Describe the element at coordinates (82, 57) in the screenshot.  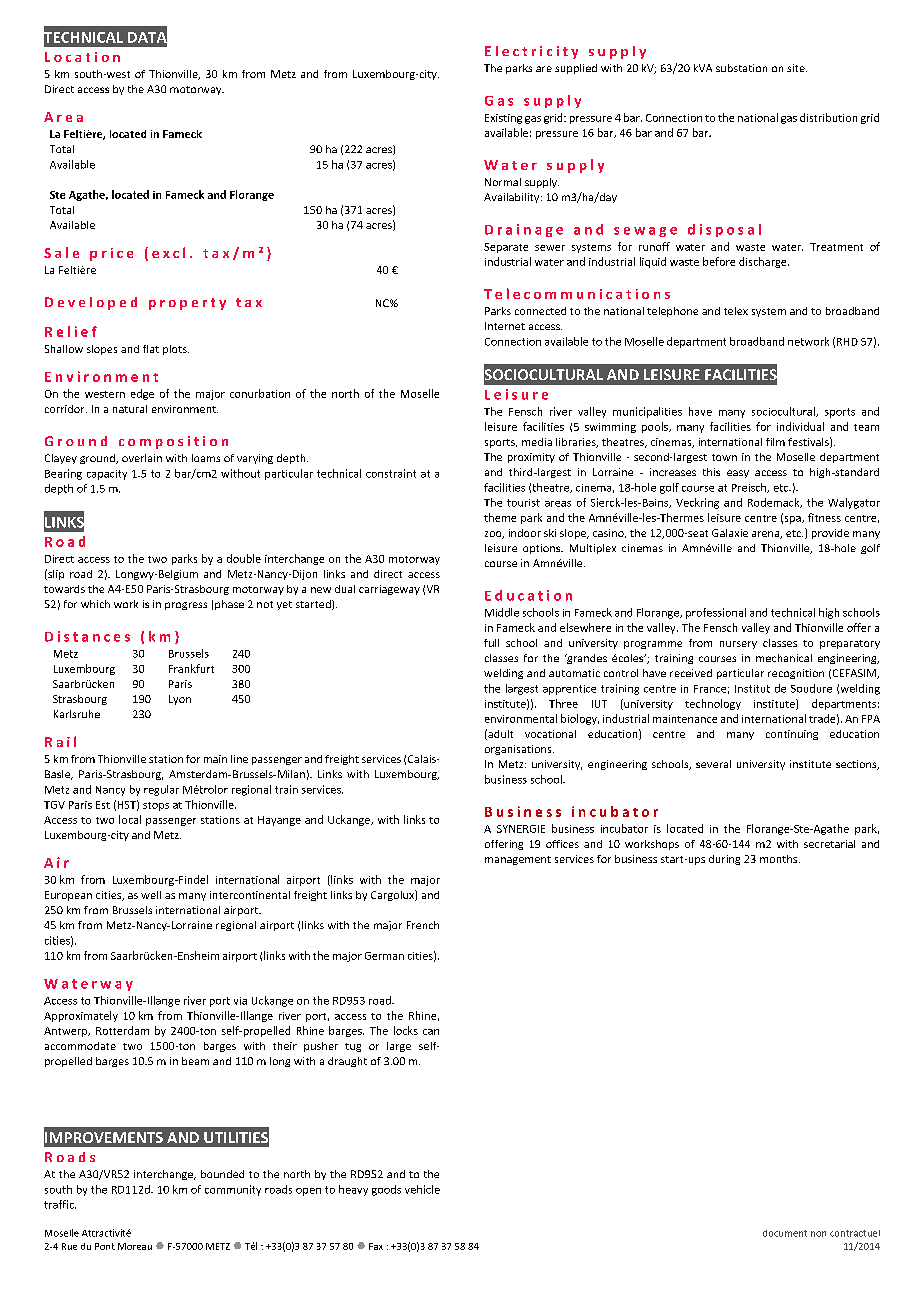
I see `Location` at that location.
